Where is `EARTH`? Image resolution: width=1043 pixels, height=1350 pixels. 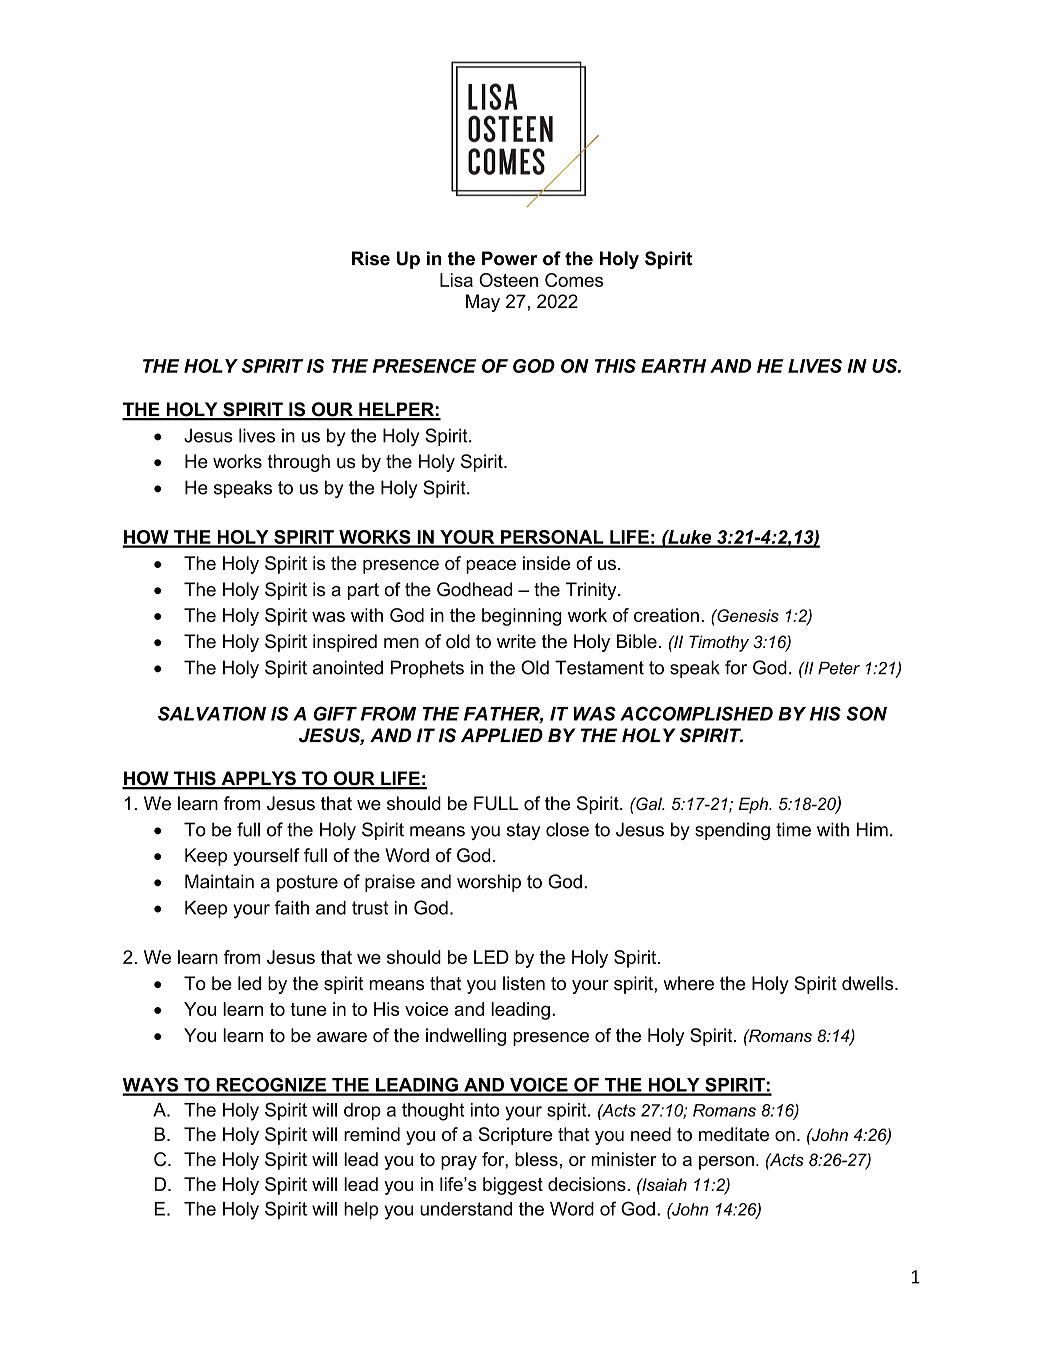
EARTH is located at coordinates (673, 366).
